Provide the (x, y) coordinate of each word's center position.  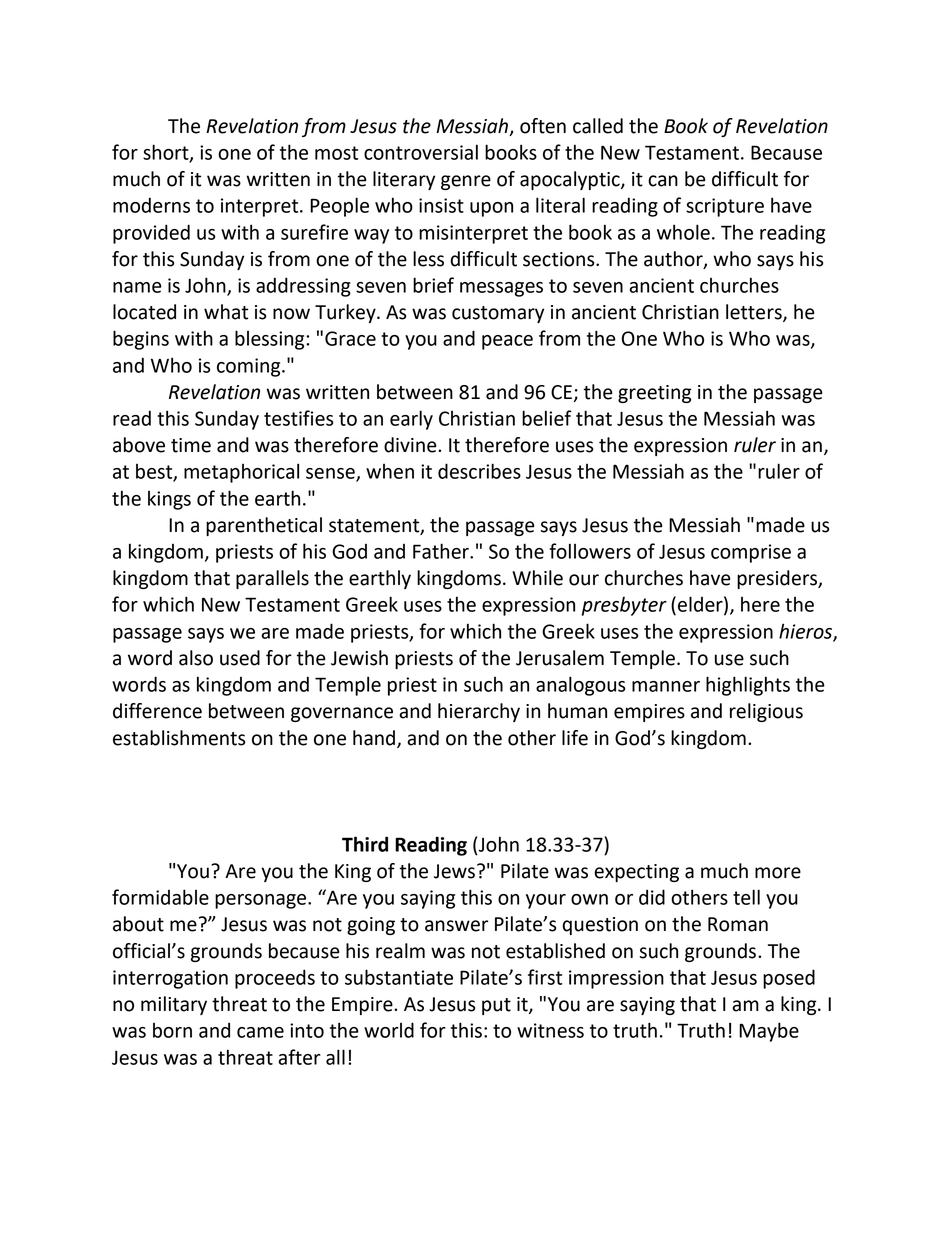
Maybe (769, 1032)
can (663, 181)
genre (466, 182)
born (172, 1030)
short (167, 153)
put (496, 1006)
